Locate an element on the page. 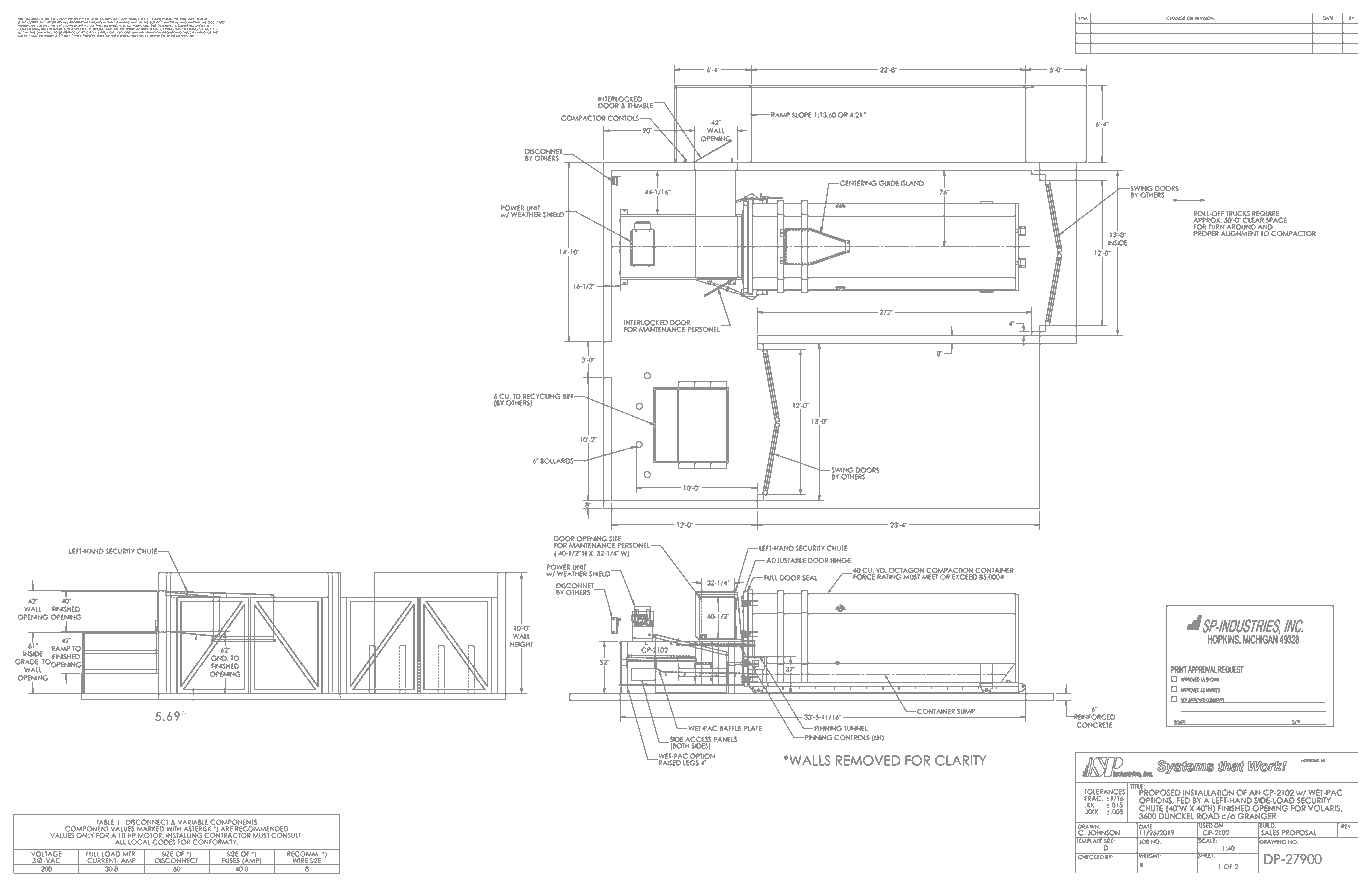 This document has height=887, width=1372. RECYCLING is located at coordinates (541, 397).
